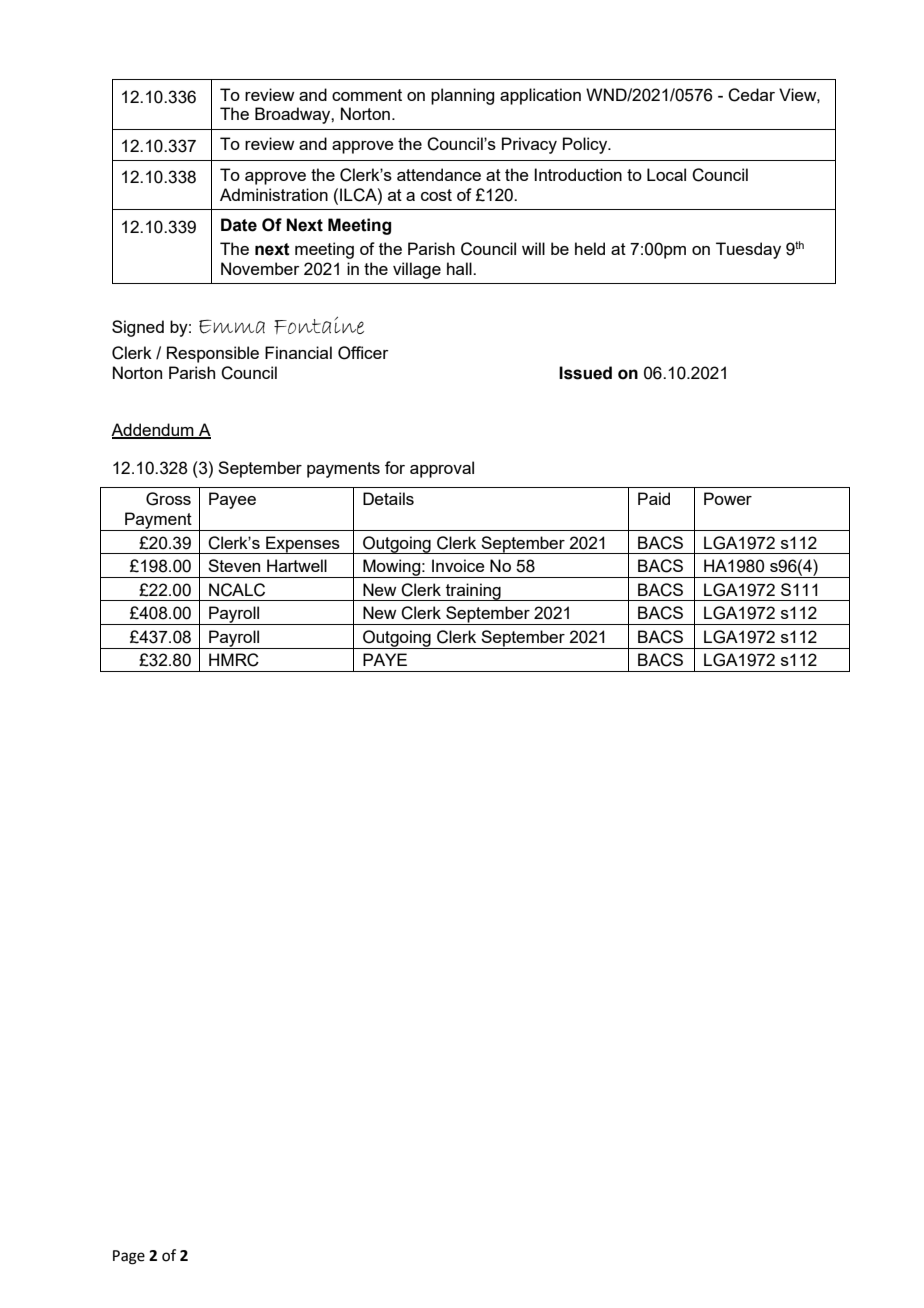 Image resolution: width=924 pixels, height=1308 pixels. What do you see at coordinates (442, 469) in the page?
I see `approval` at bounding box center [442, 469].
